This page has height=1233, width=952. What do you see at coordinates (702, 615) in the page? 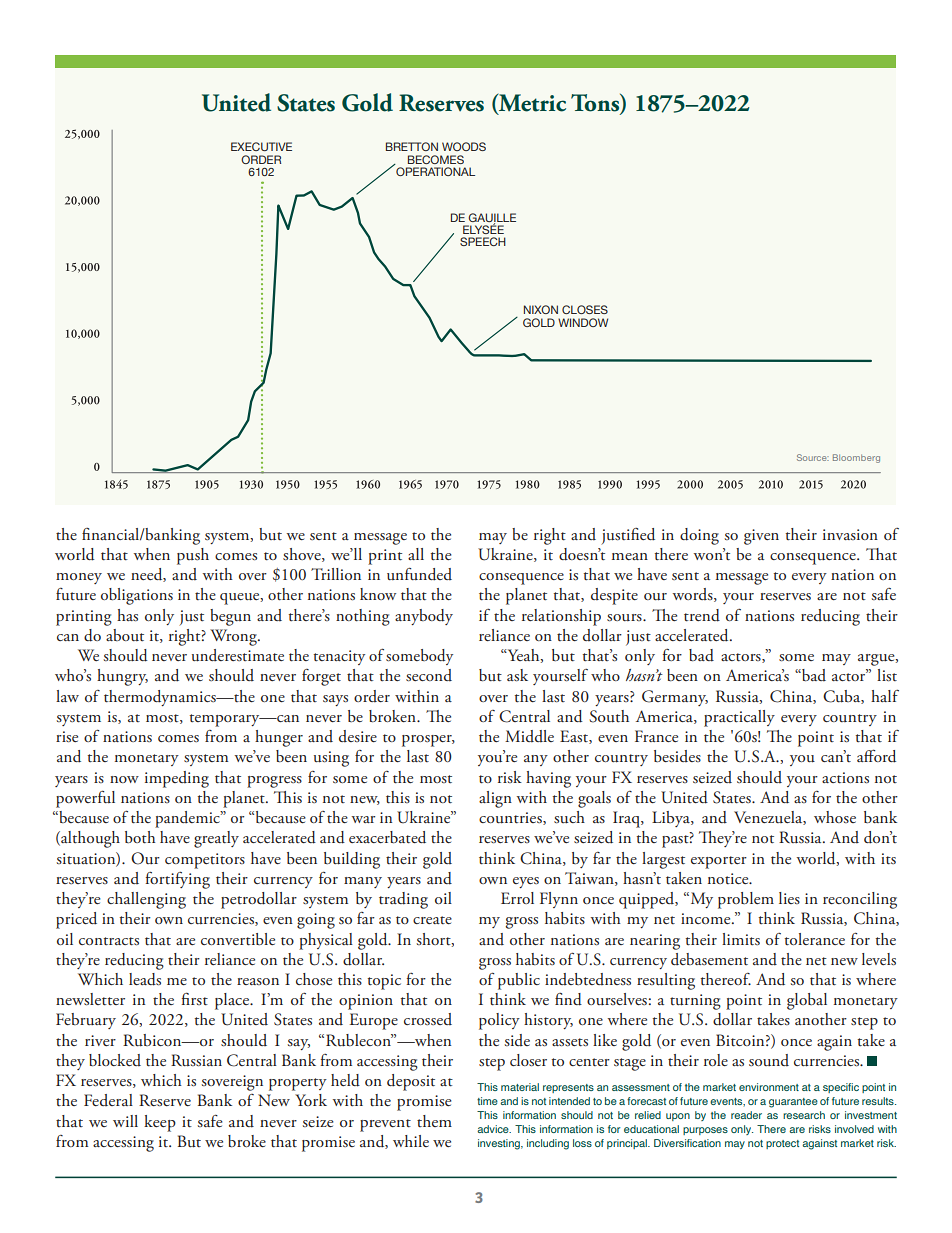
I see `trend` at bounding box center [702, 615].
